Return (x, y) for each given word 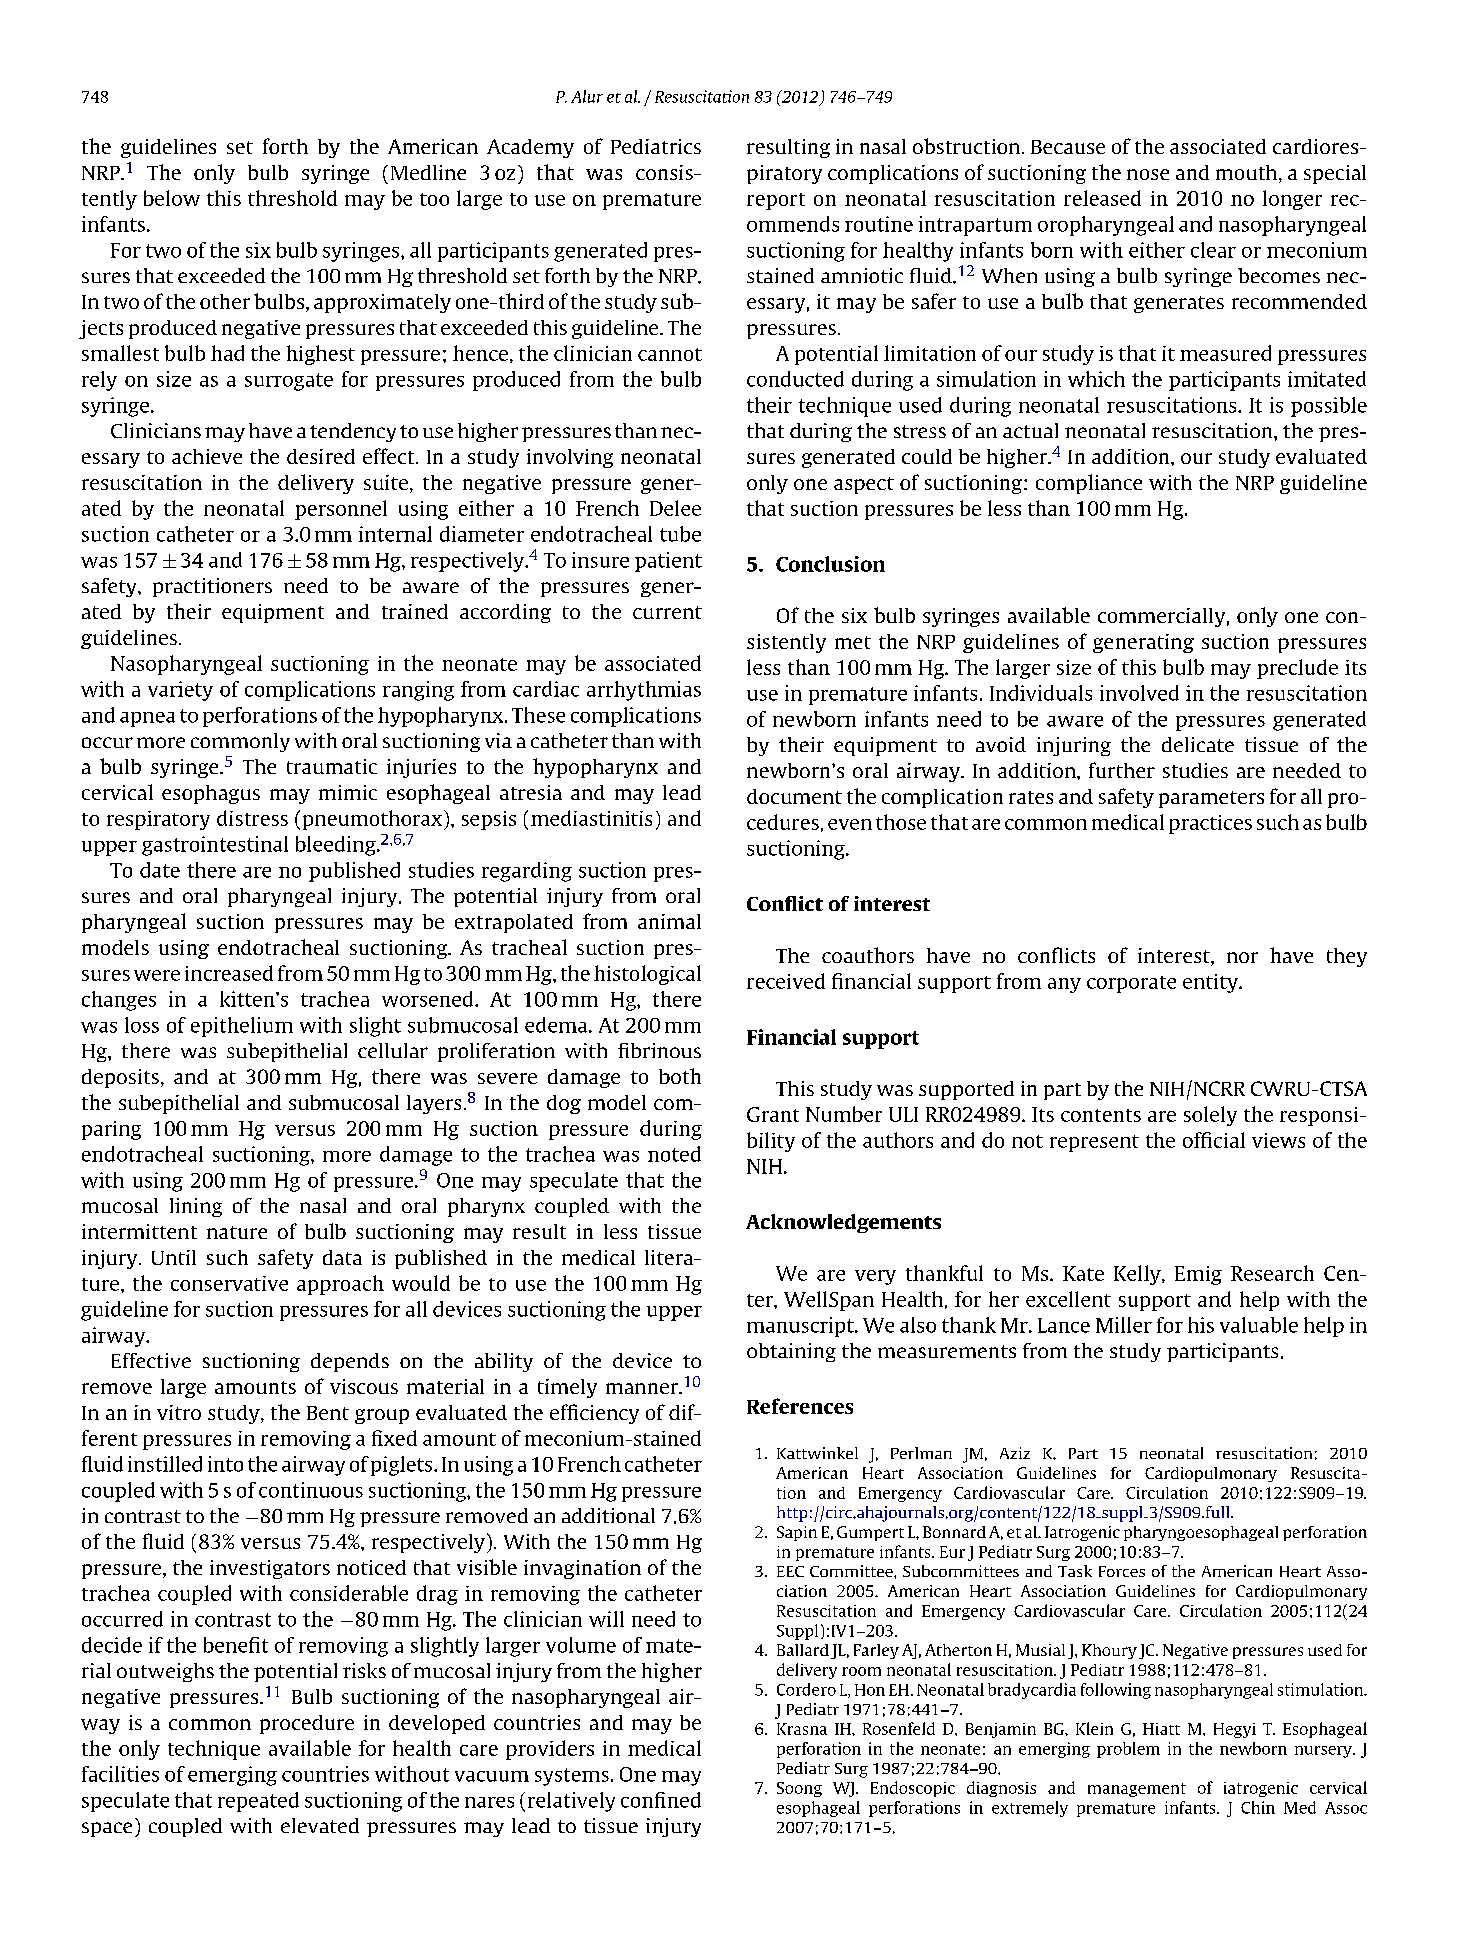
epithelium (242, 1027)
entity (1211, 983)
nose (1148, 174)
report (776, 201)
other (225, 301)
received (786, 981)
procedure (307, 1724)
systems (572, 1777)
